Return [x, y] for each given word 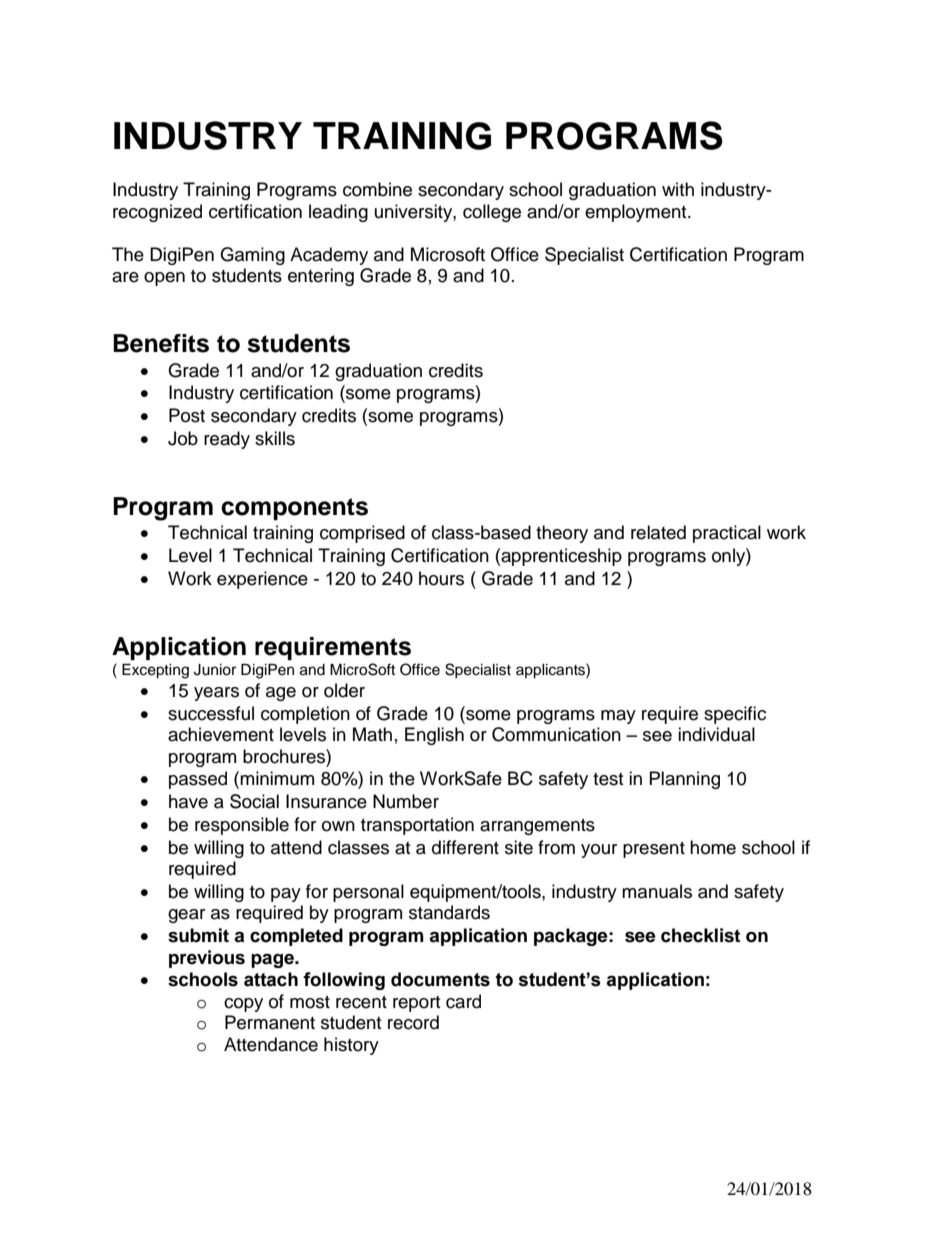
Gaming [252, 256]
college [492, 213]
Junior [215, 670]
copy [243, 1005]
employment [637, 213]
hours [441, 578]
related [658, 532]
